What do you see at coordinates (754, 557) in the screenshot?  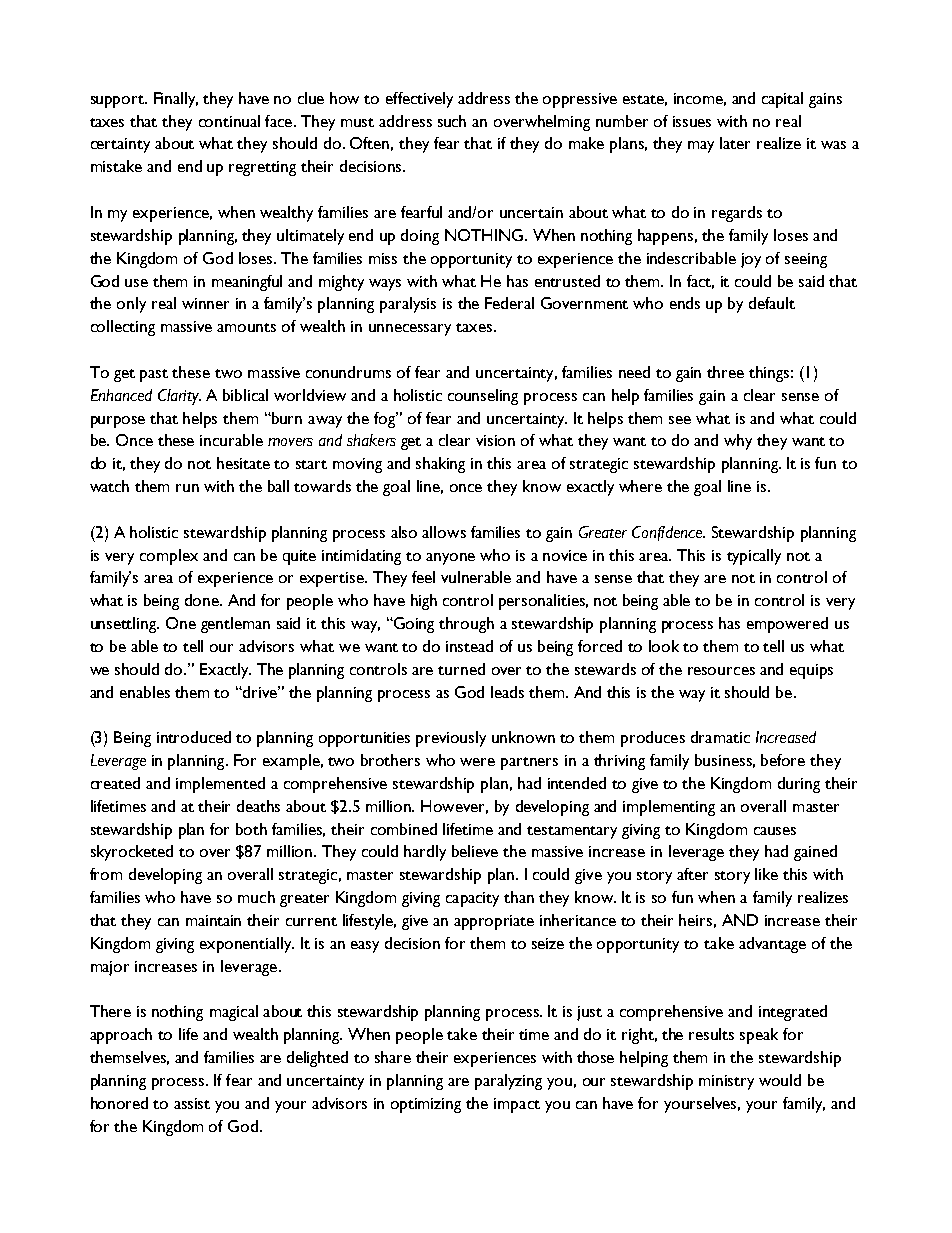 I see `typically` at bounding box center [754, 557].
